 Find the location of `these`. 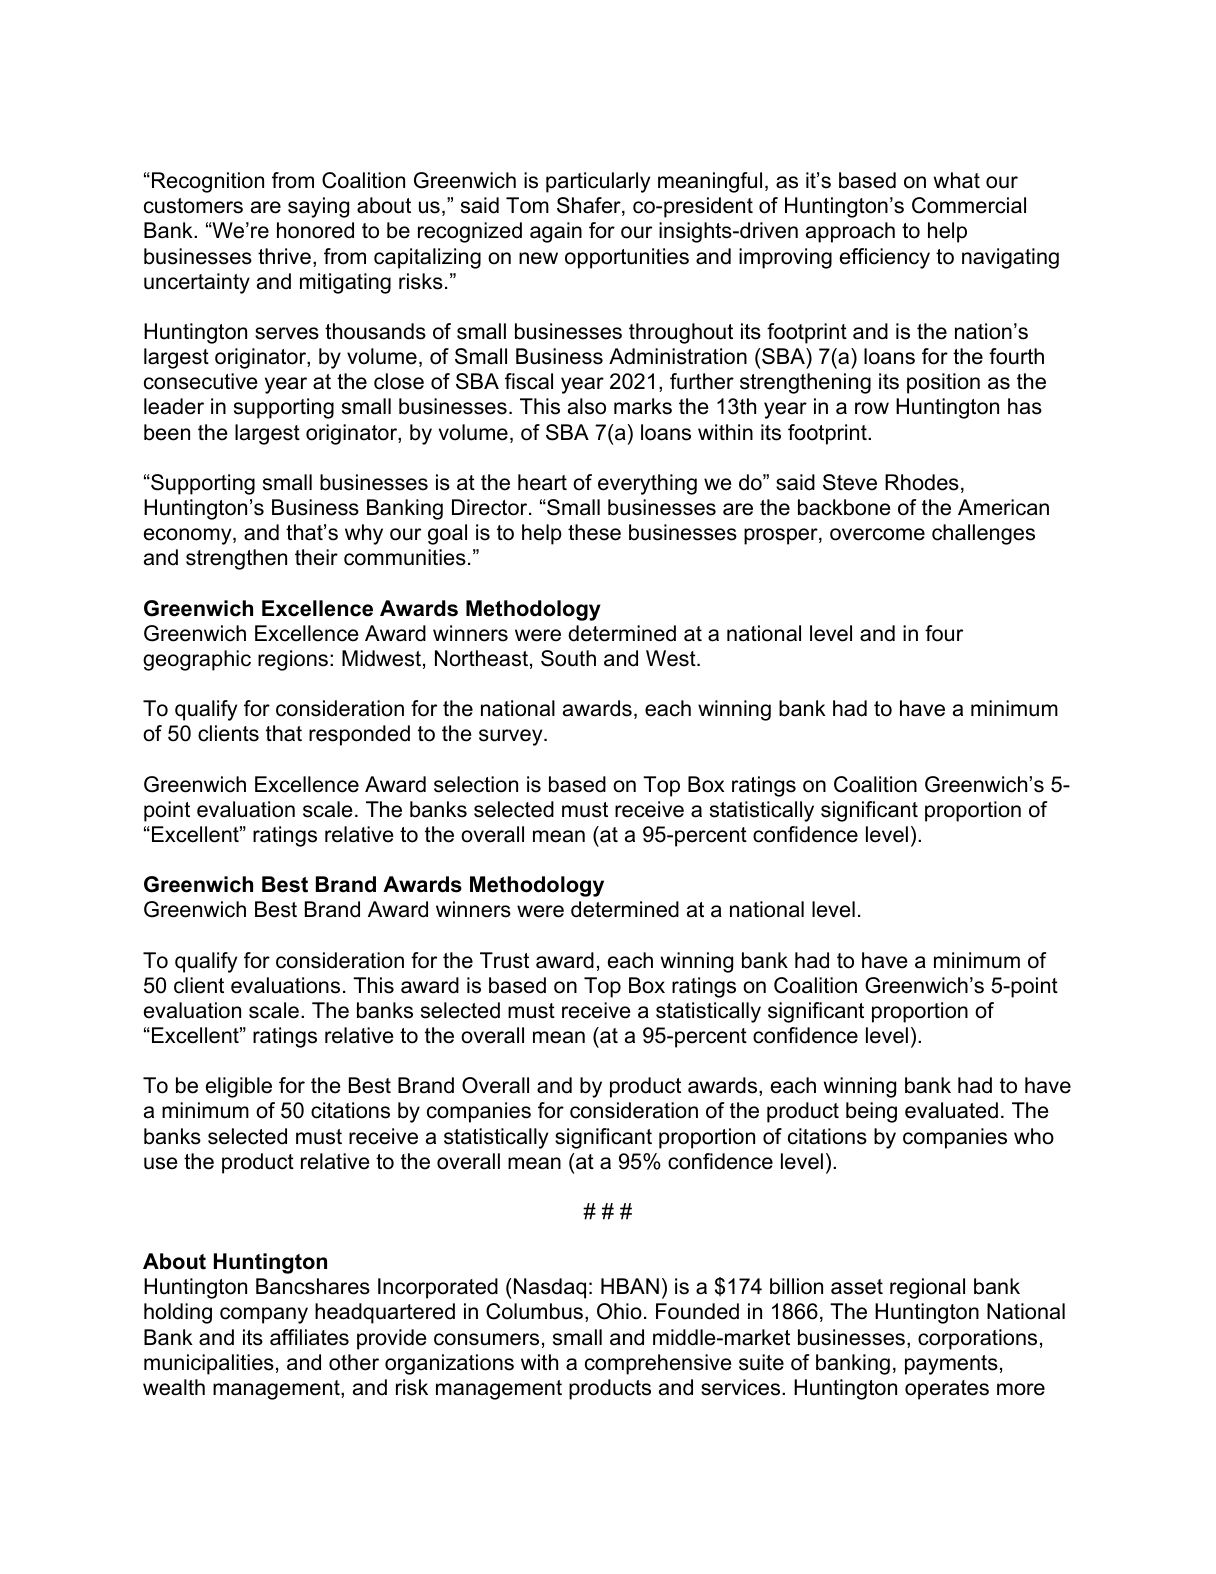

these is located at coordinates (594, 532).
